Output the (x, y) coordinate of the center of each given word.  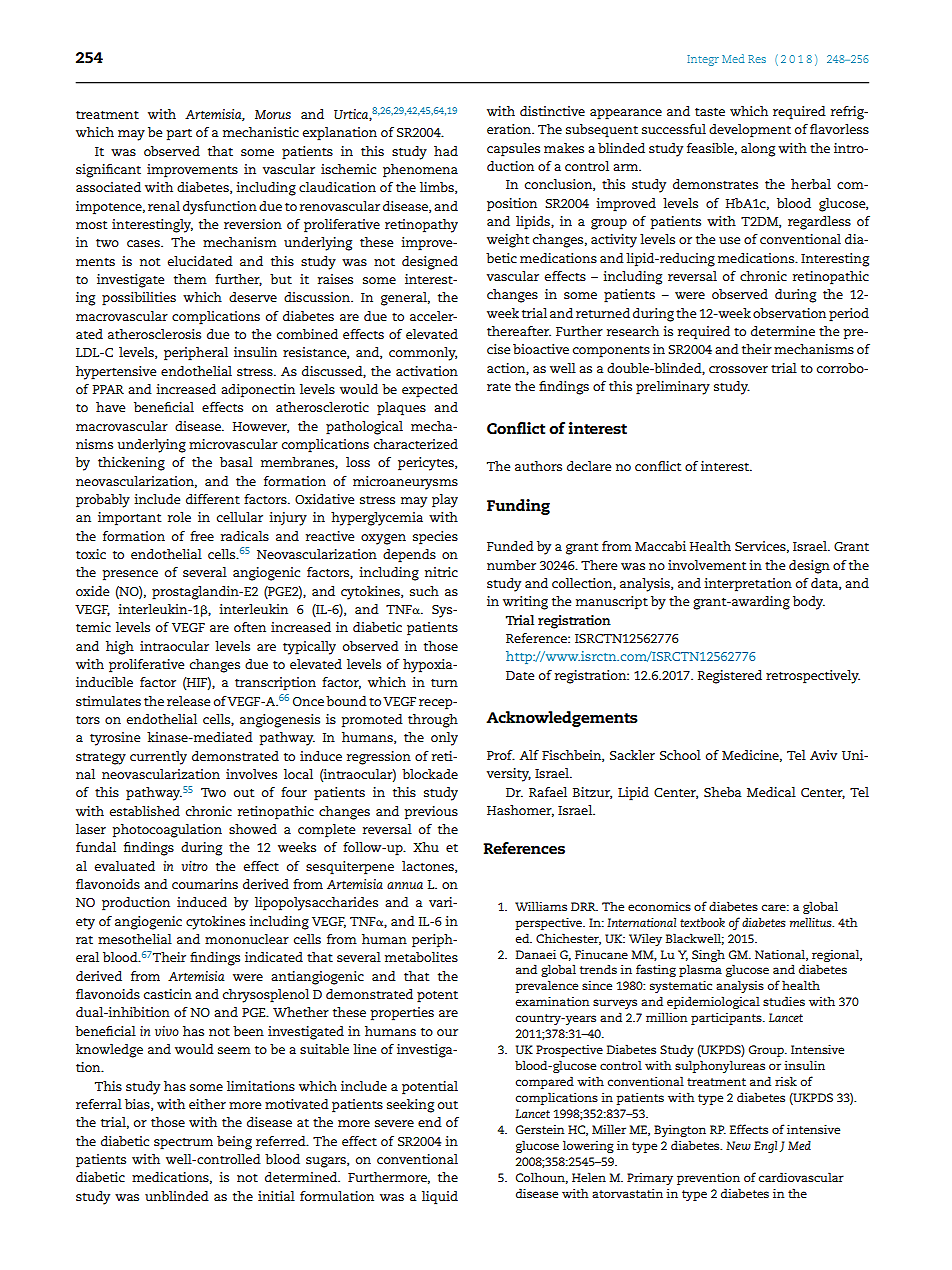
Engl (765, 1146)
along (758, 150)
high (120, 648)
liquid (440, 1198)
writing (525, 603)
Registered (730, 677)
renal (164, 206)
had (446, 151)
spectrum (183, 1144)
